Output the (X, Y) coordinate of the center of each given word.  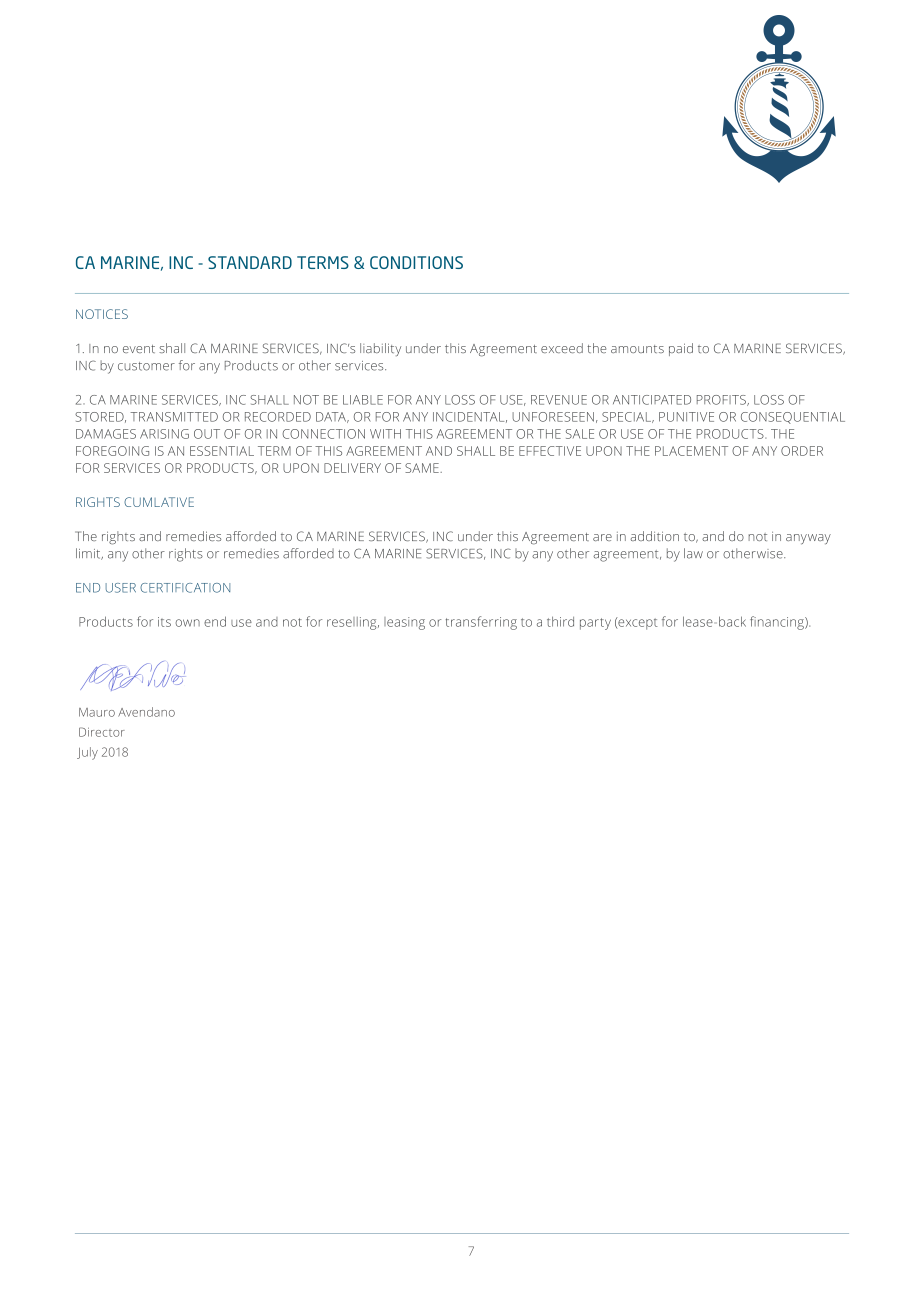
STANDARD (250, 262)
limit (89, 554)
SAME (423, 468)
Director (102, 732)
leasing (404, 623)
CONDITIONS (416, 262)
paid (681, 349)
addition (654, 536)
